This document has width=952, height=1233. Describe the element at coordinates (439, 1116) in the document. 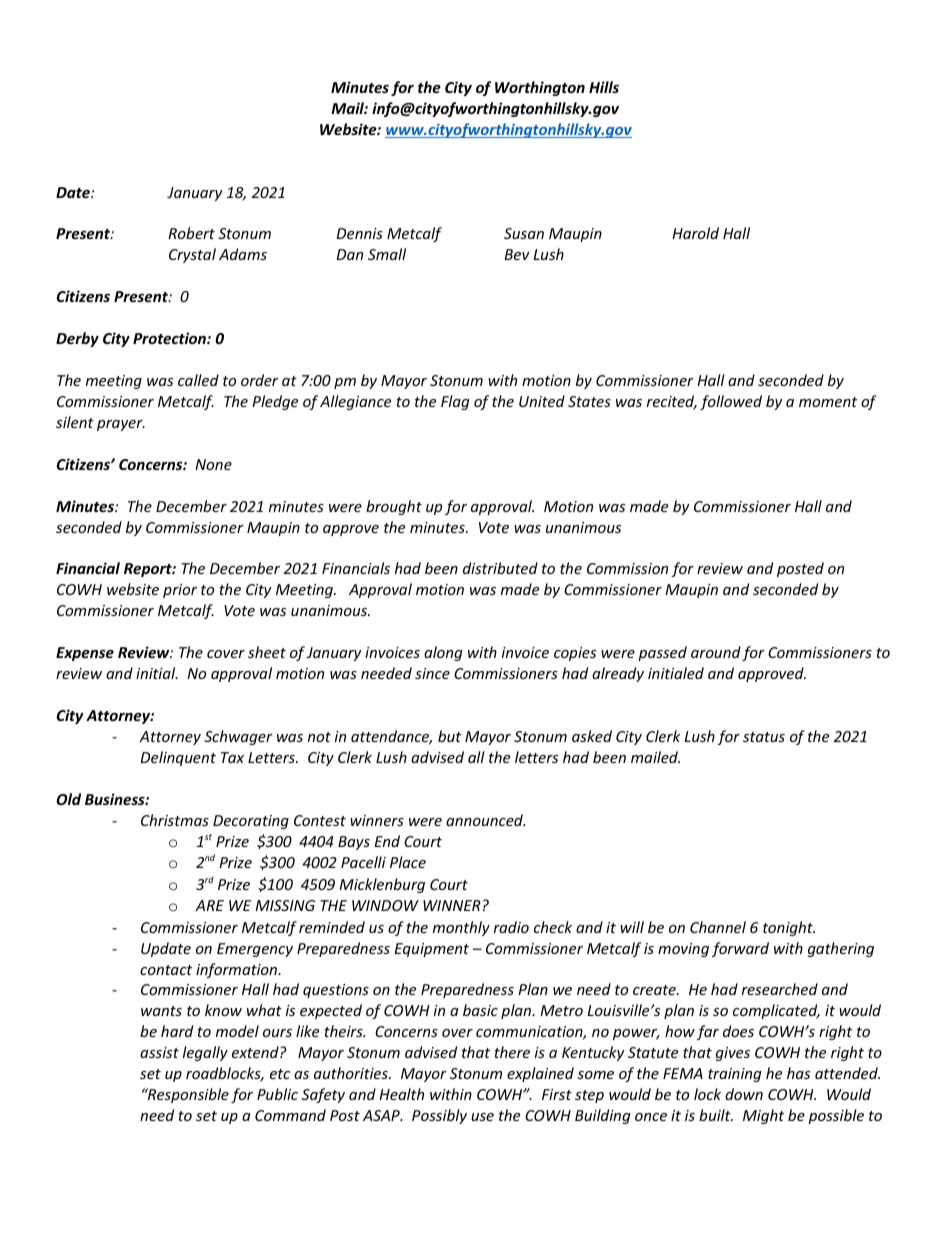

I see `Possibly` at that location.
